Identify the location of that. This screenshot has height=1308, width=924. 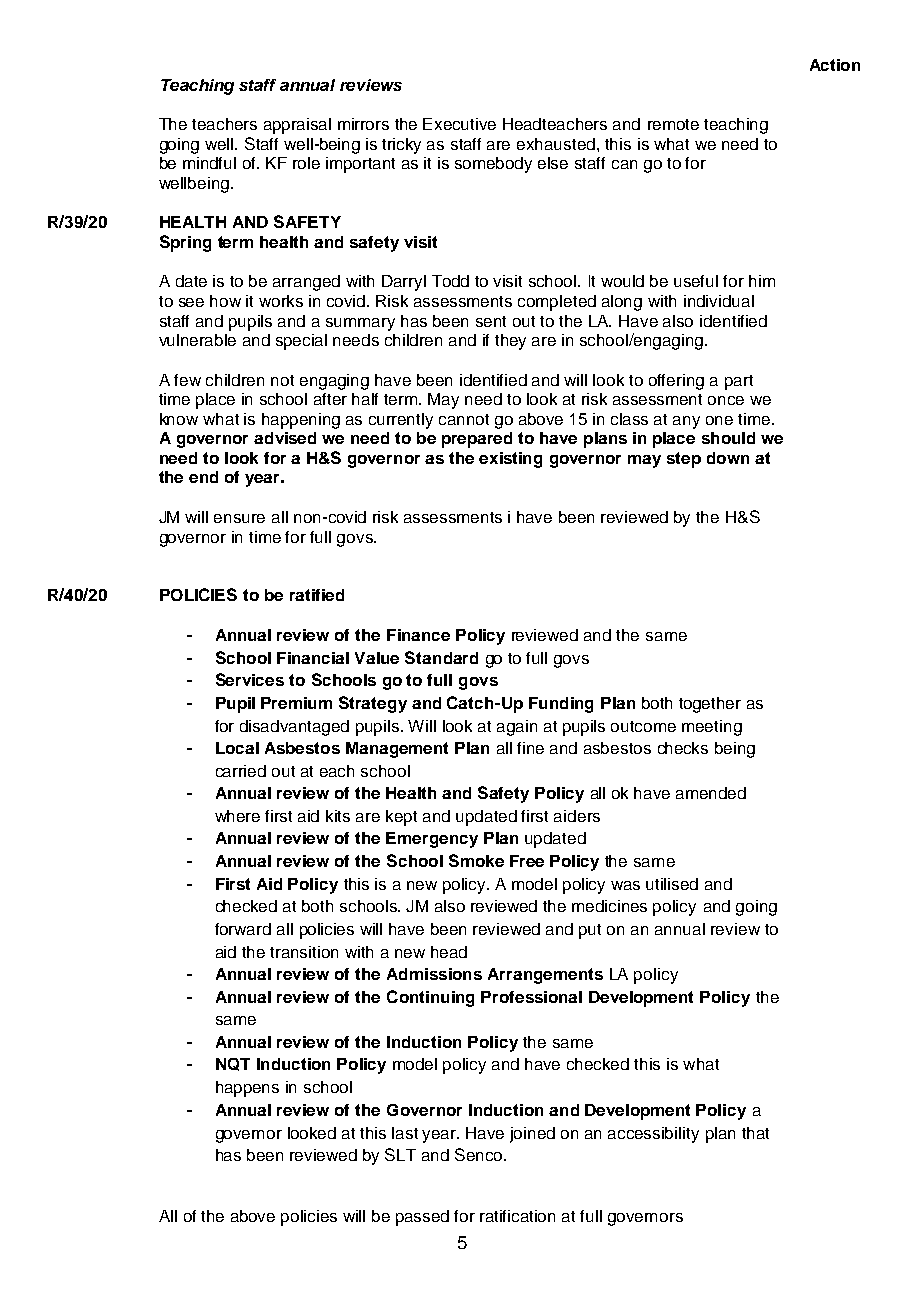
(755, 1133).
